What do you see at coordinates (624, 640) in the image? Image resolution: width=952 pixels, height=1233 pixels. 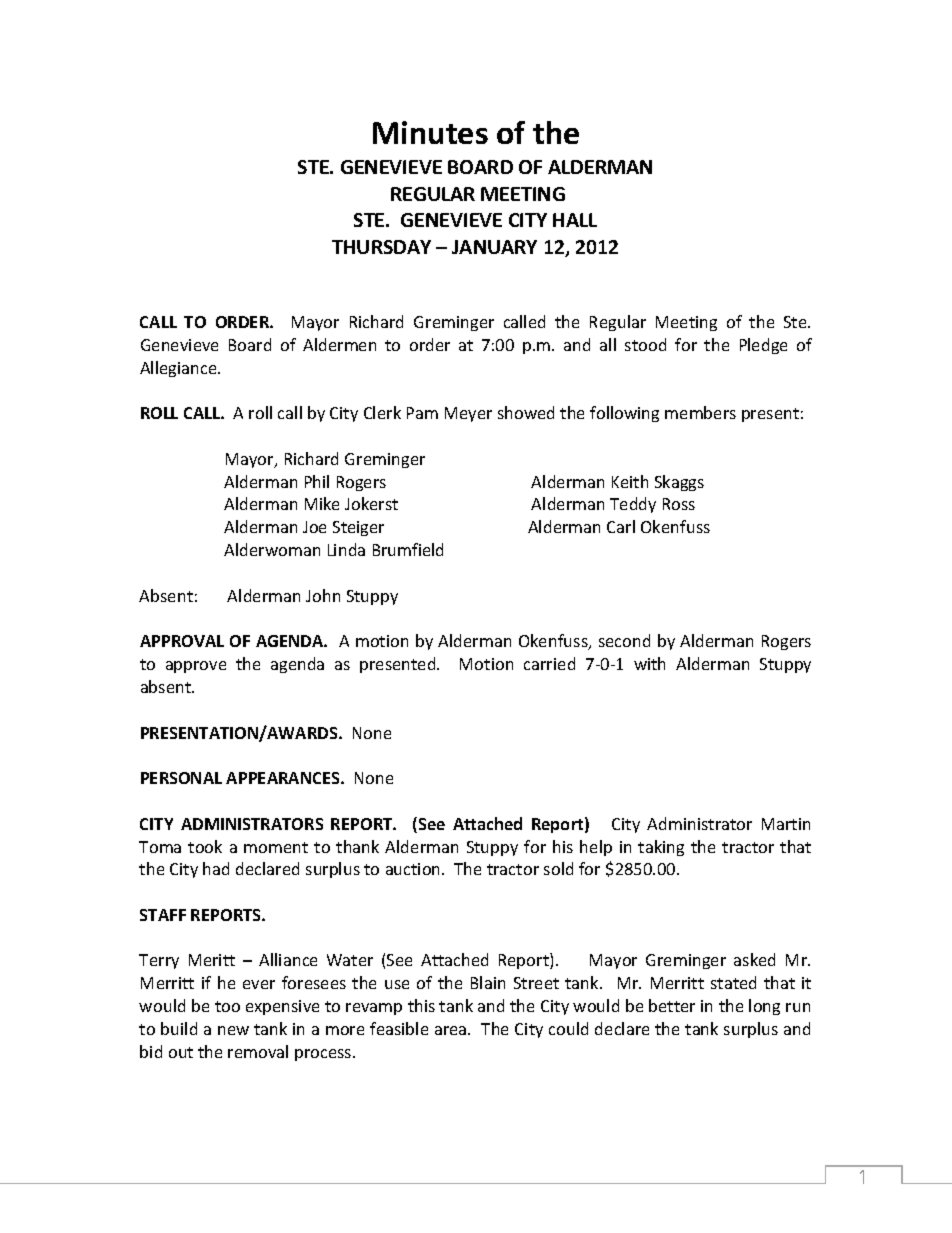 I see `second` at bounding box center [624, 640].
